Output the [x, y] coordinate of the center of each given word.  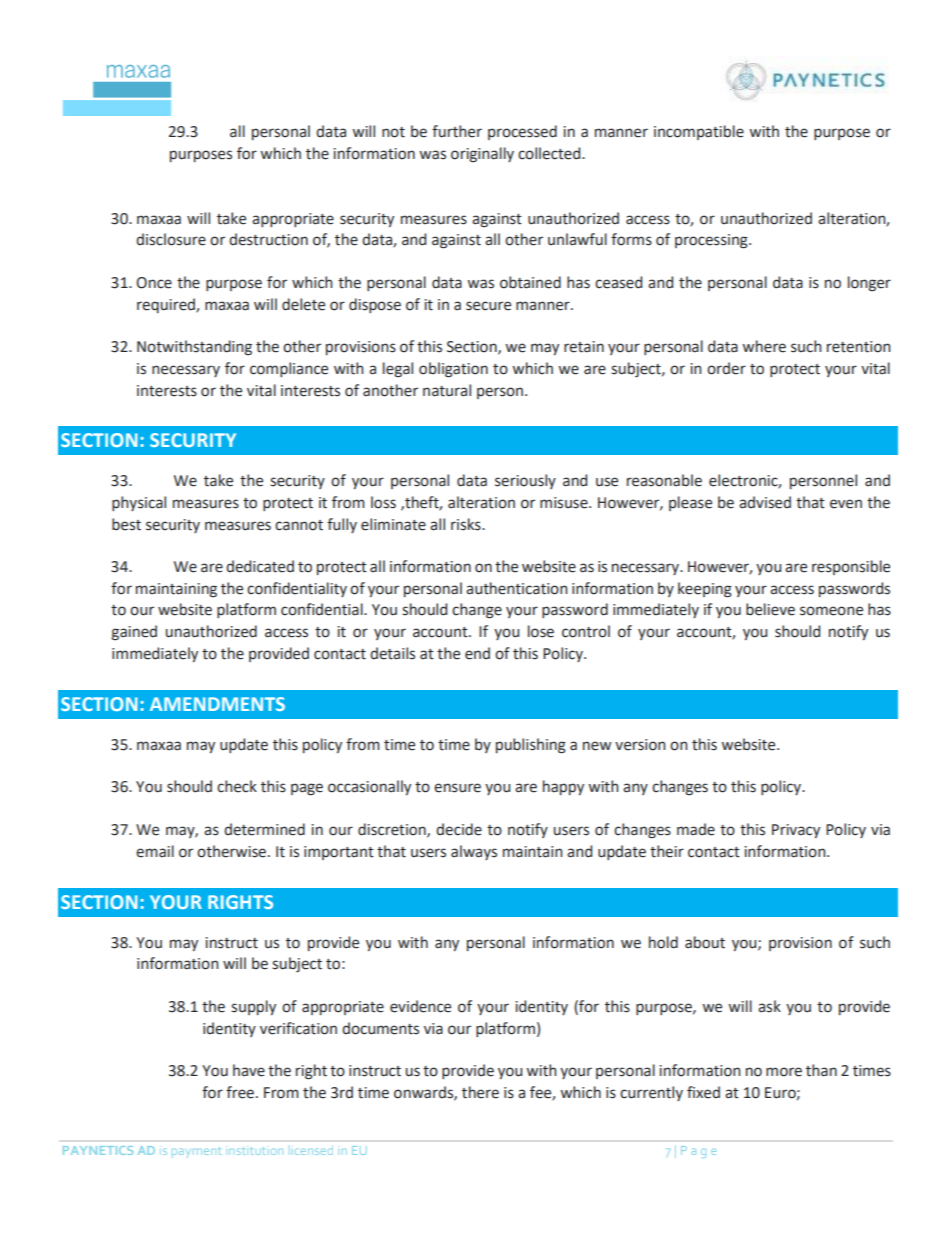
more [784, 1072]
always [474, 852]
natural [447, 390]
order [726, 368]
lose [541, 631]
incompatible [699, 132]
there [480, 1092]
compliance [289, 369]
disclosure [171, 239]
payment [196, 1152]
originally [482, 155]
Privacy [796, 831]
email [155, 851]
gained [134, 633]
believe [770, 609]
